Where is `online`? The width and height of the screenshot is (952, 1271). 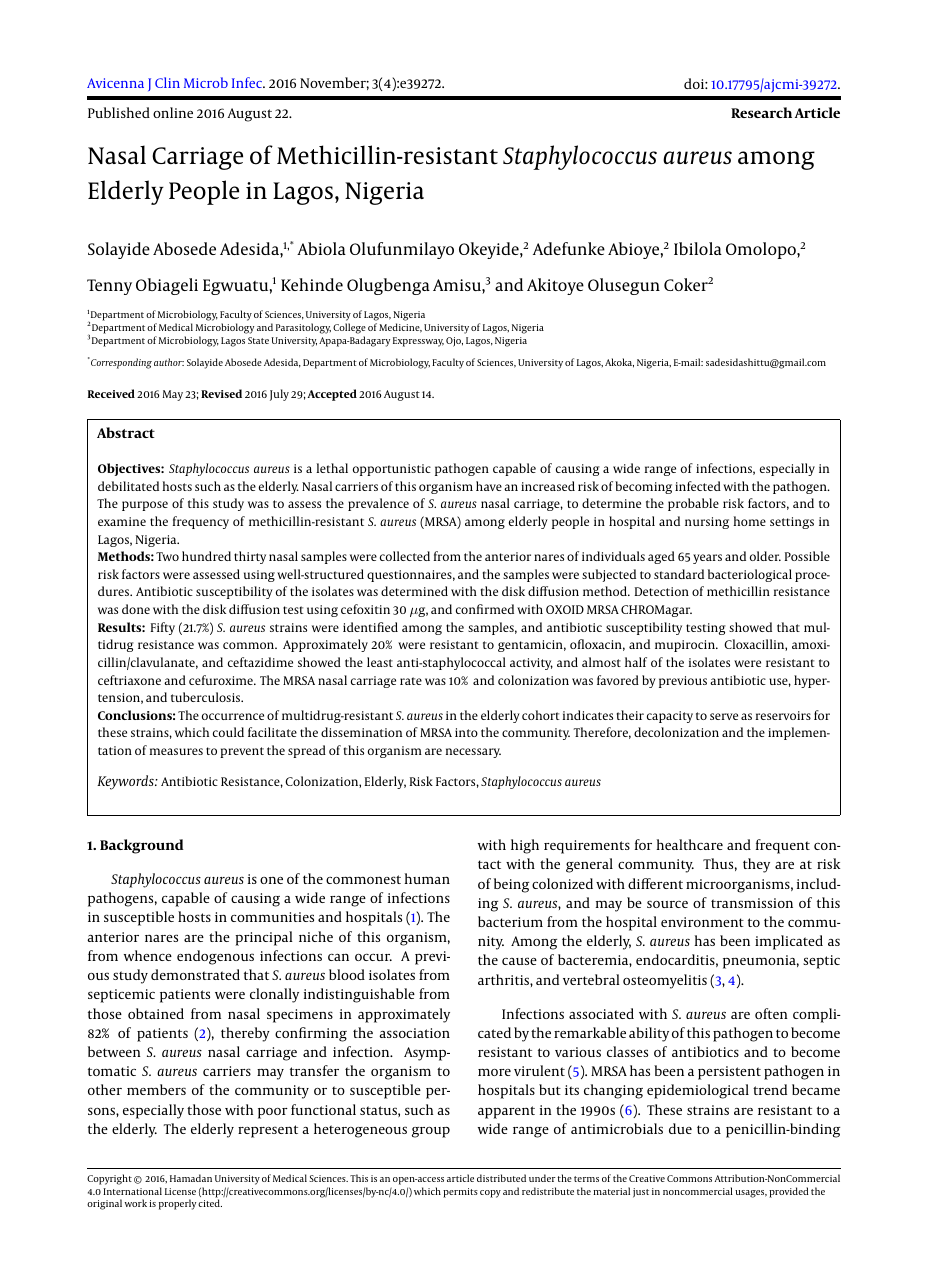
online is located at coordinates (173, 112).
